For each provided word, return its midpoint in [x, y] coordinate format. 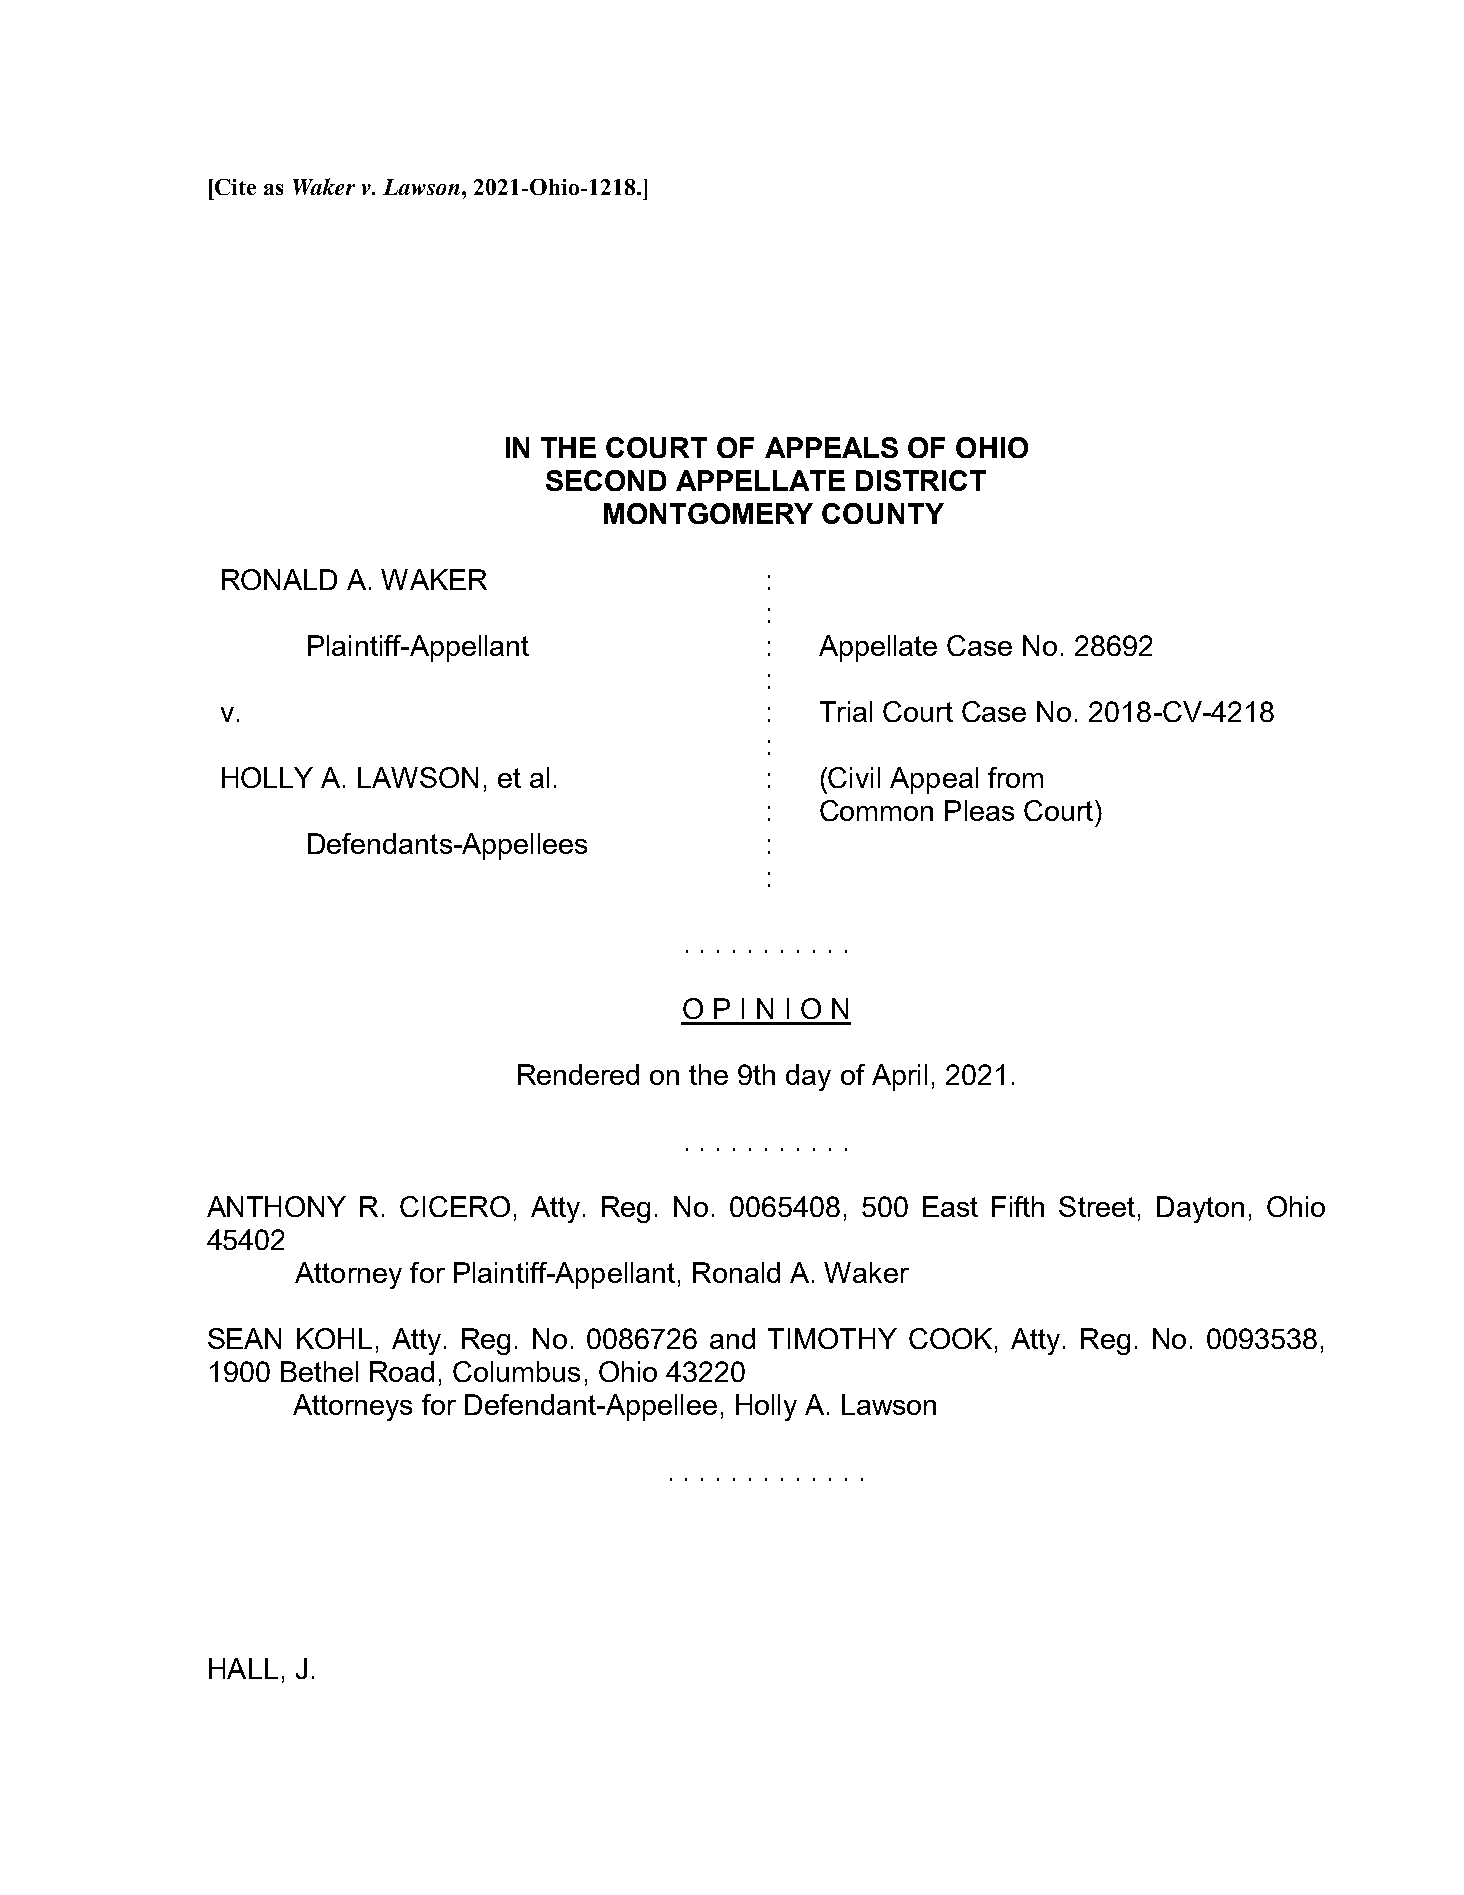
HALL [243, 1668]
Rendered [578, 1074]
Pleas [979, 810]
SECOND [606, 480]
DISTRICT [921, 480]
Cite [235, 187]
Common [876, 810]
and [732, 1338]
